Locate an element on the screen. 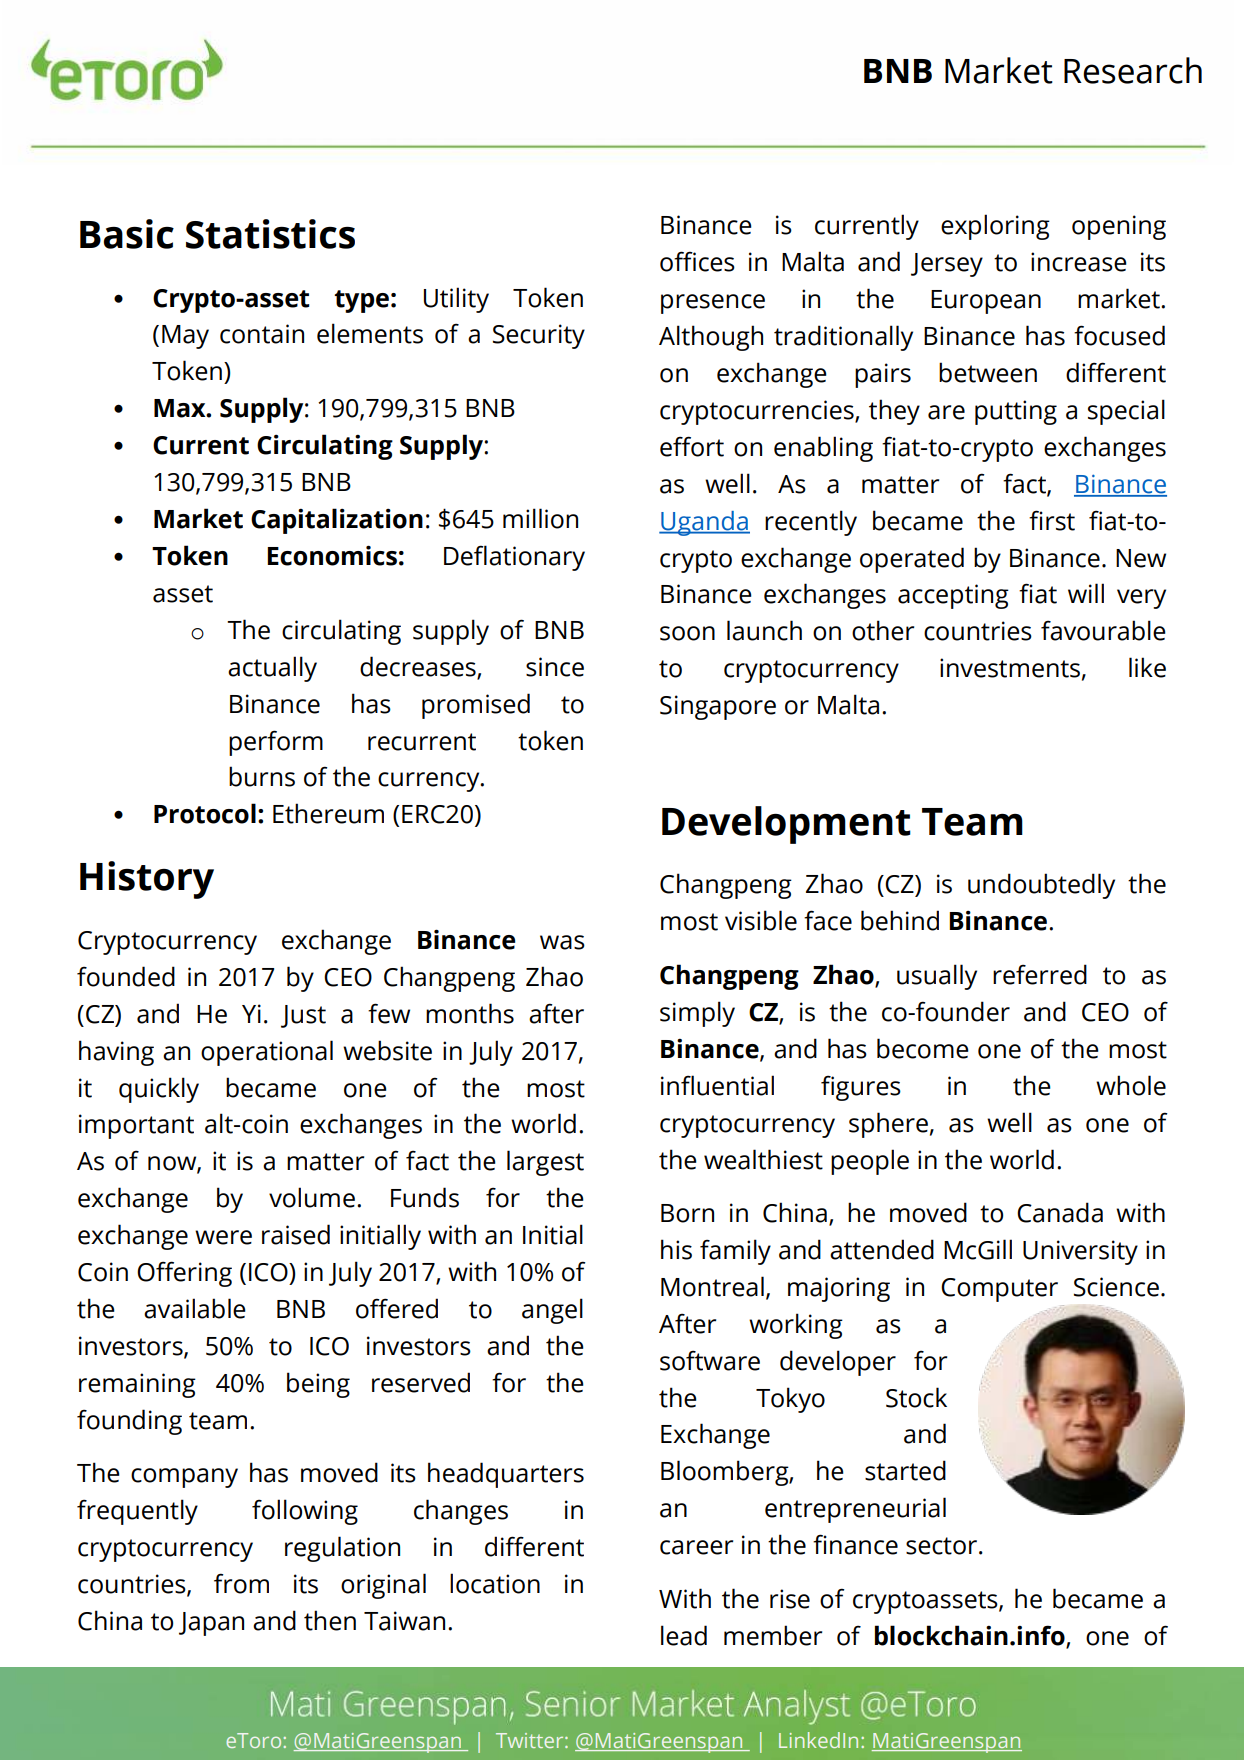 This screenshot has height=1760, width=1244. putting is located at coordinates (1016, 412).
